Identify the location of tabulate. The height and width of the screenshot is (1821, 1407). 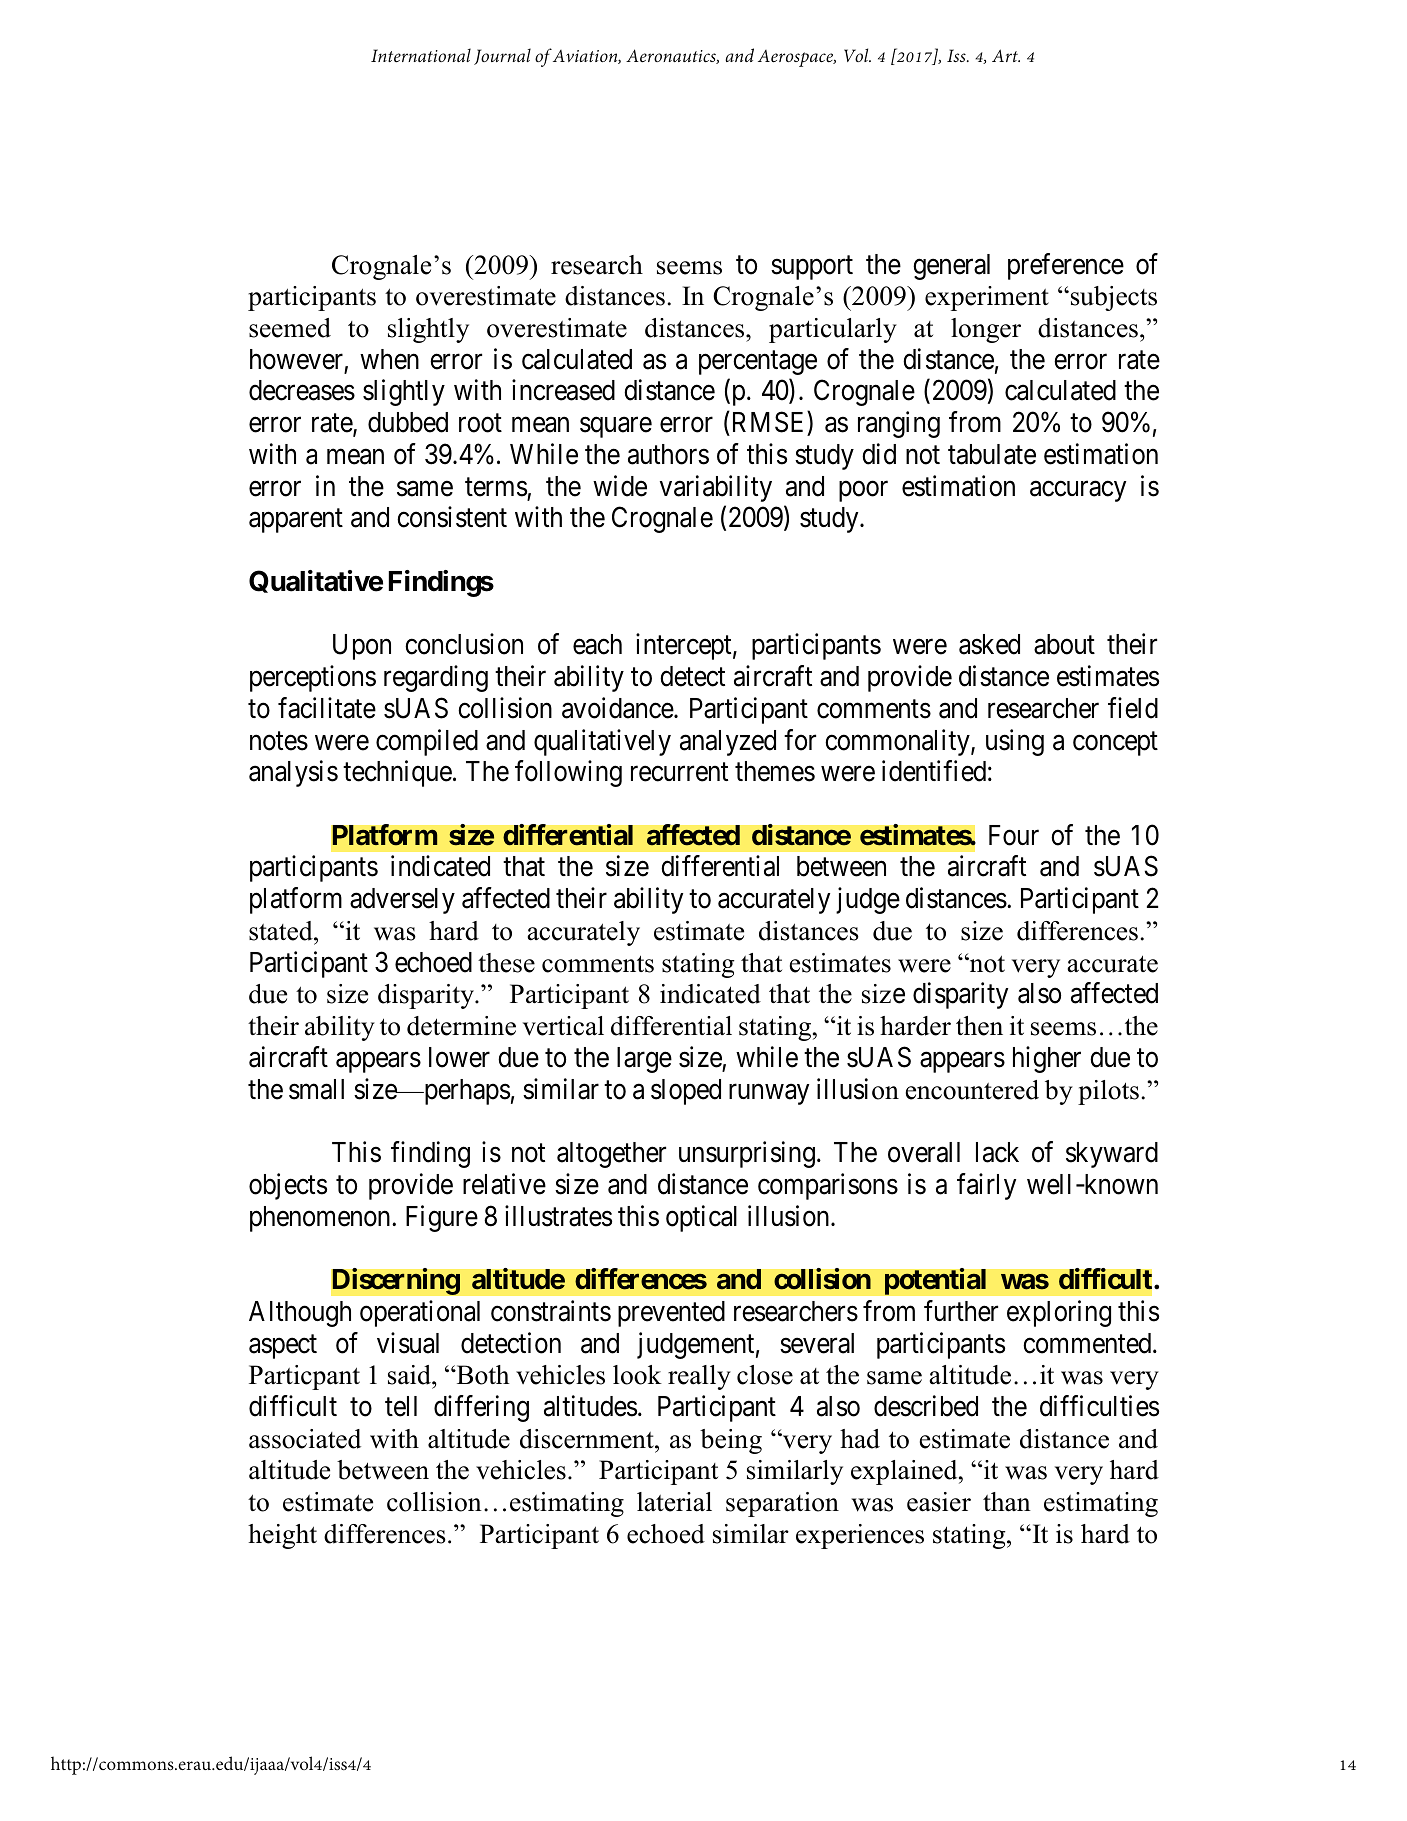
(992, 454).
